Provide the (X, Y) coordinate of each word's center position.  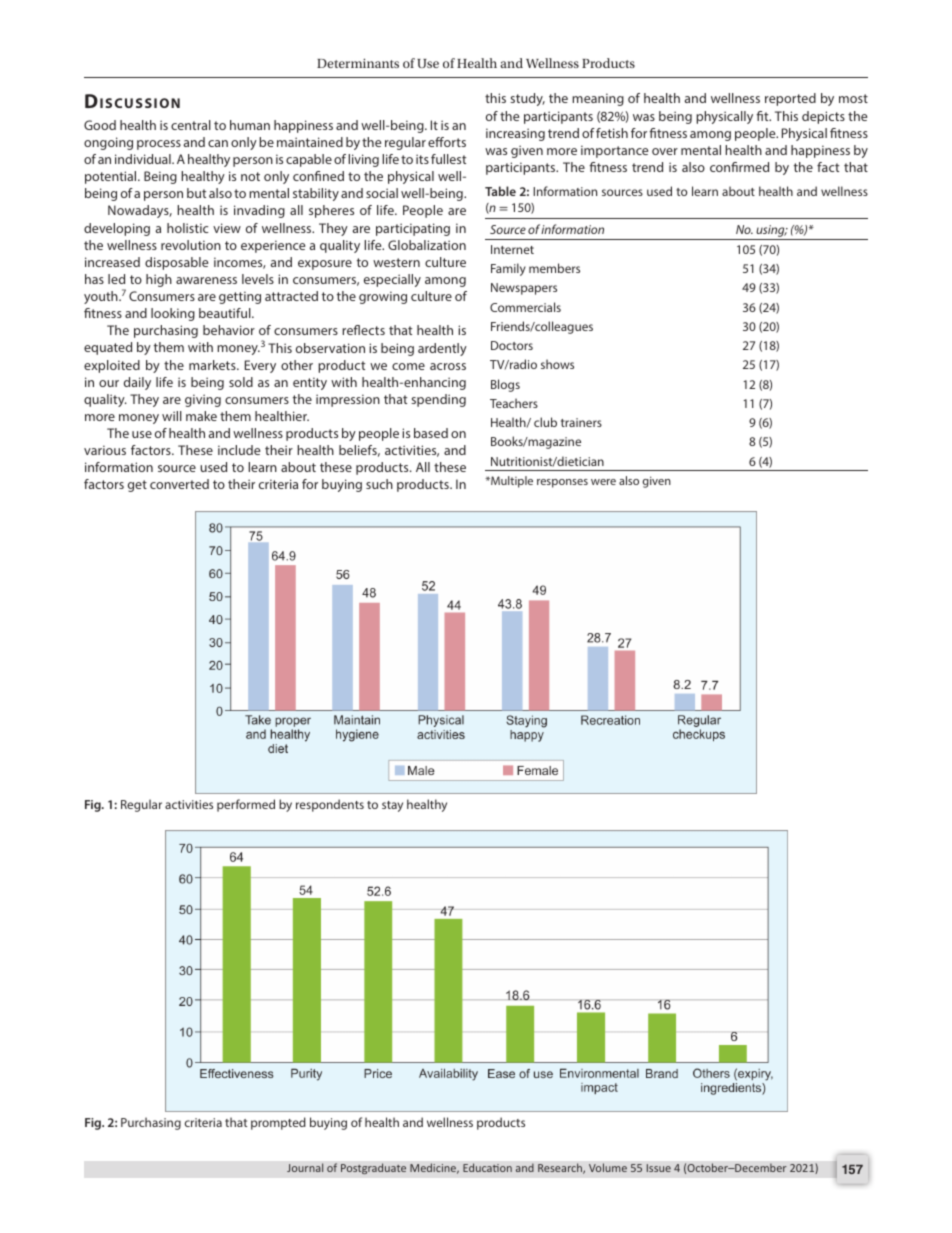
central (191, 125)
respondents (330, 805)
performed (246, 805)
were (603, 482)
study (527, 99)
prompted (278, 1123)
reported (790, 99)
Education (487, 1167)
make (201, 416)
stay (392, 806)
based (431, 433)
